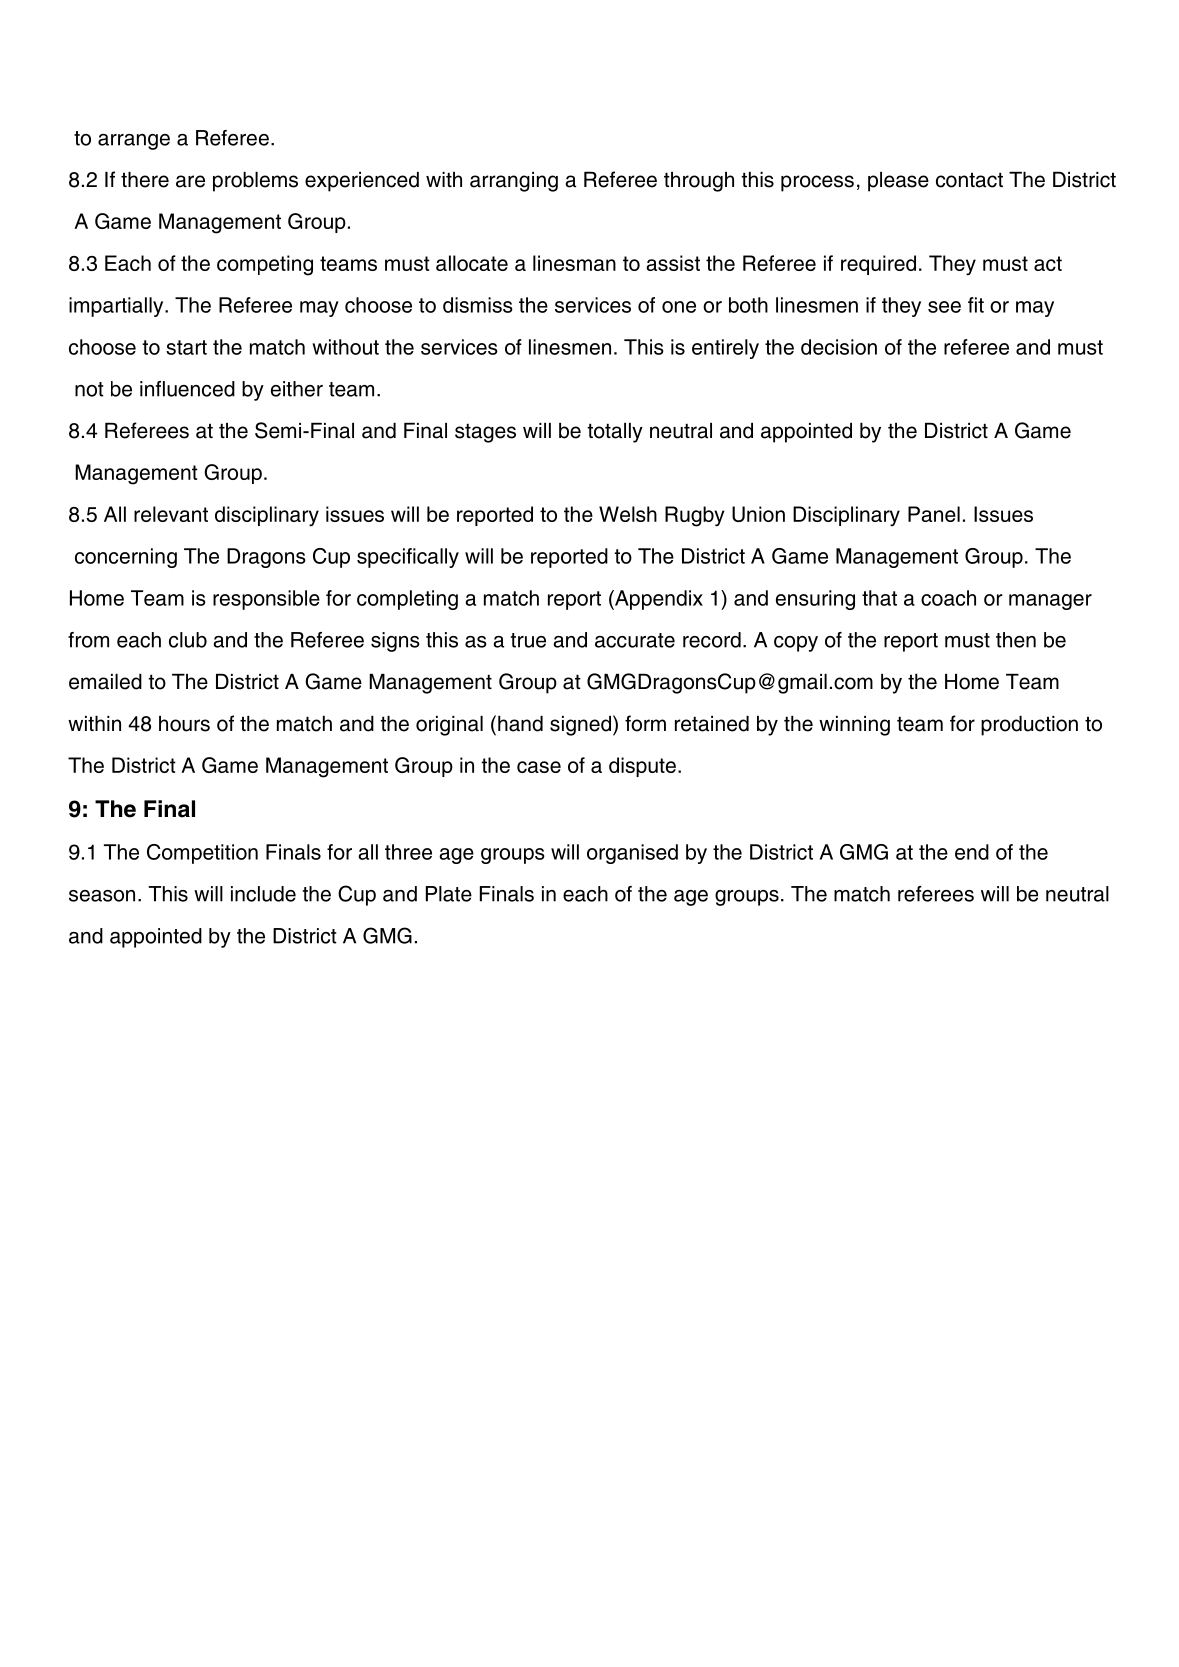 Image resolution: width=1179 pixels, height=1667 pixels. What do you see at coordinates (190, 181) in the page?
I see `are` at bounding box center [190, 181].
